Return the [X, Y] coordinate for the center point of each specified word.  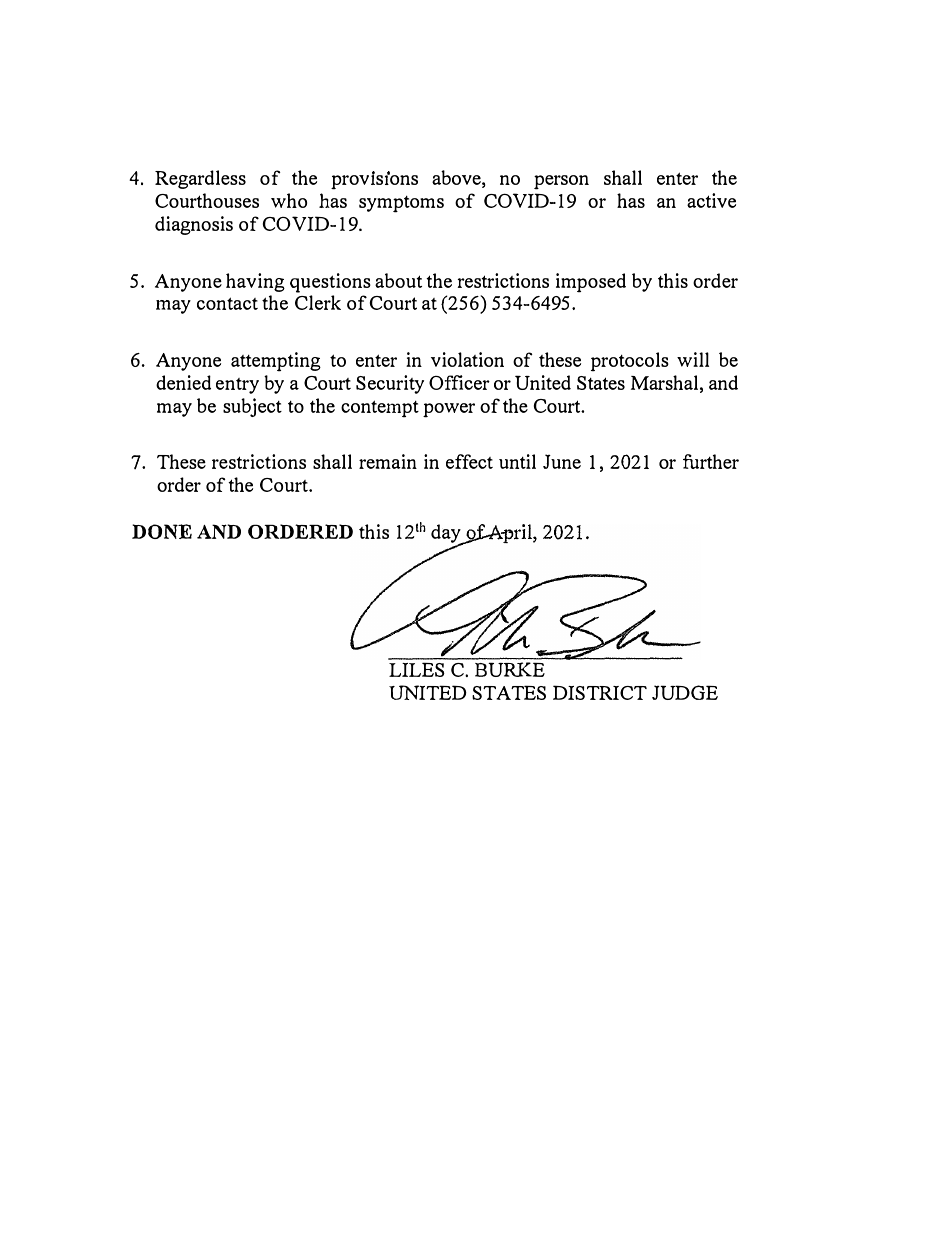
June [562, 461]
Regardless [200, 179]
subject [252, 407]
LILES [417, 669]
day [447, 535]
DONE [162, 531]
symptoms [401, 204]
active [711, 200]
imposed [591, 283]
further [711, 461]
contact [227, 303]
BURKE [510, 669]
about [398, 280]
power [449, 410]
